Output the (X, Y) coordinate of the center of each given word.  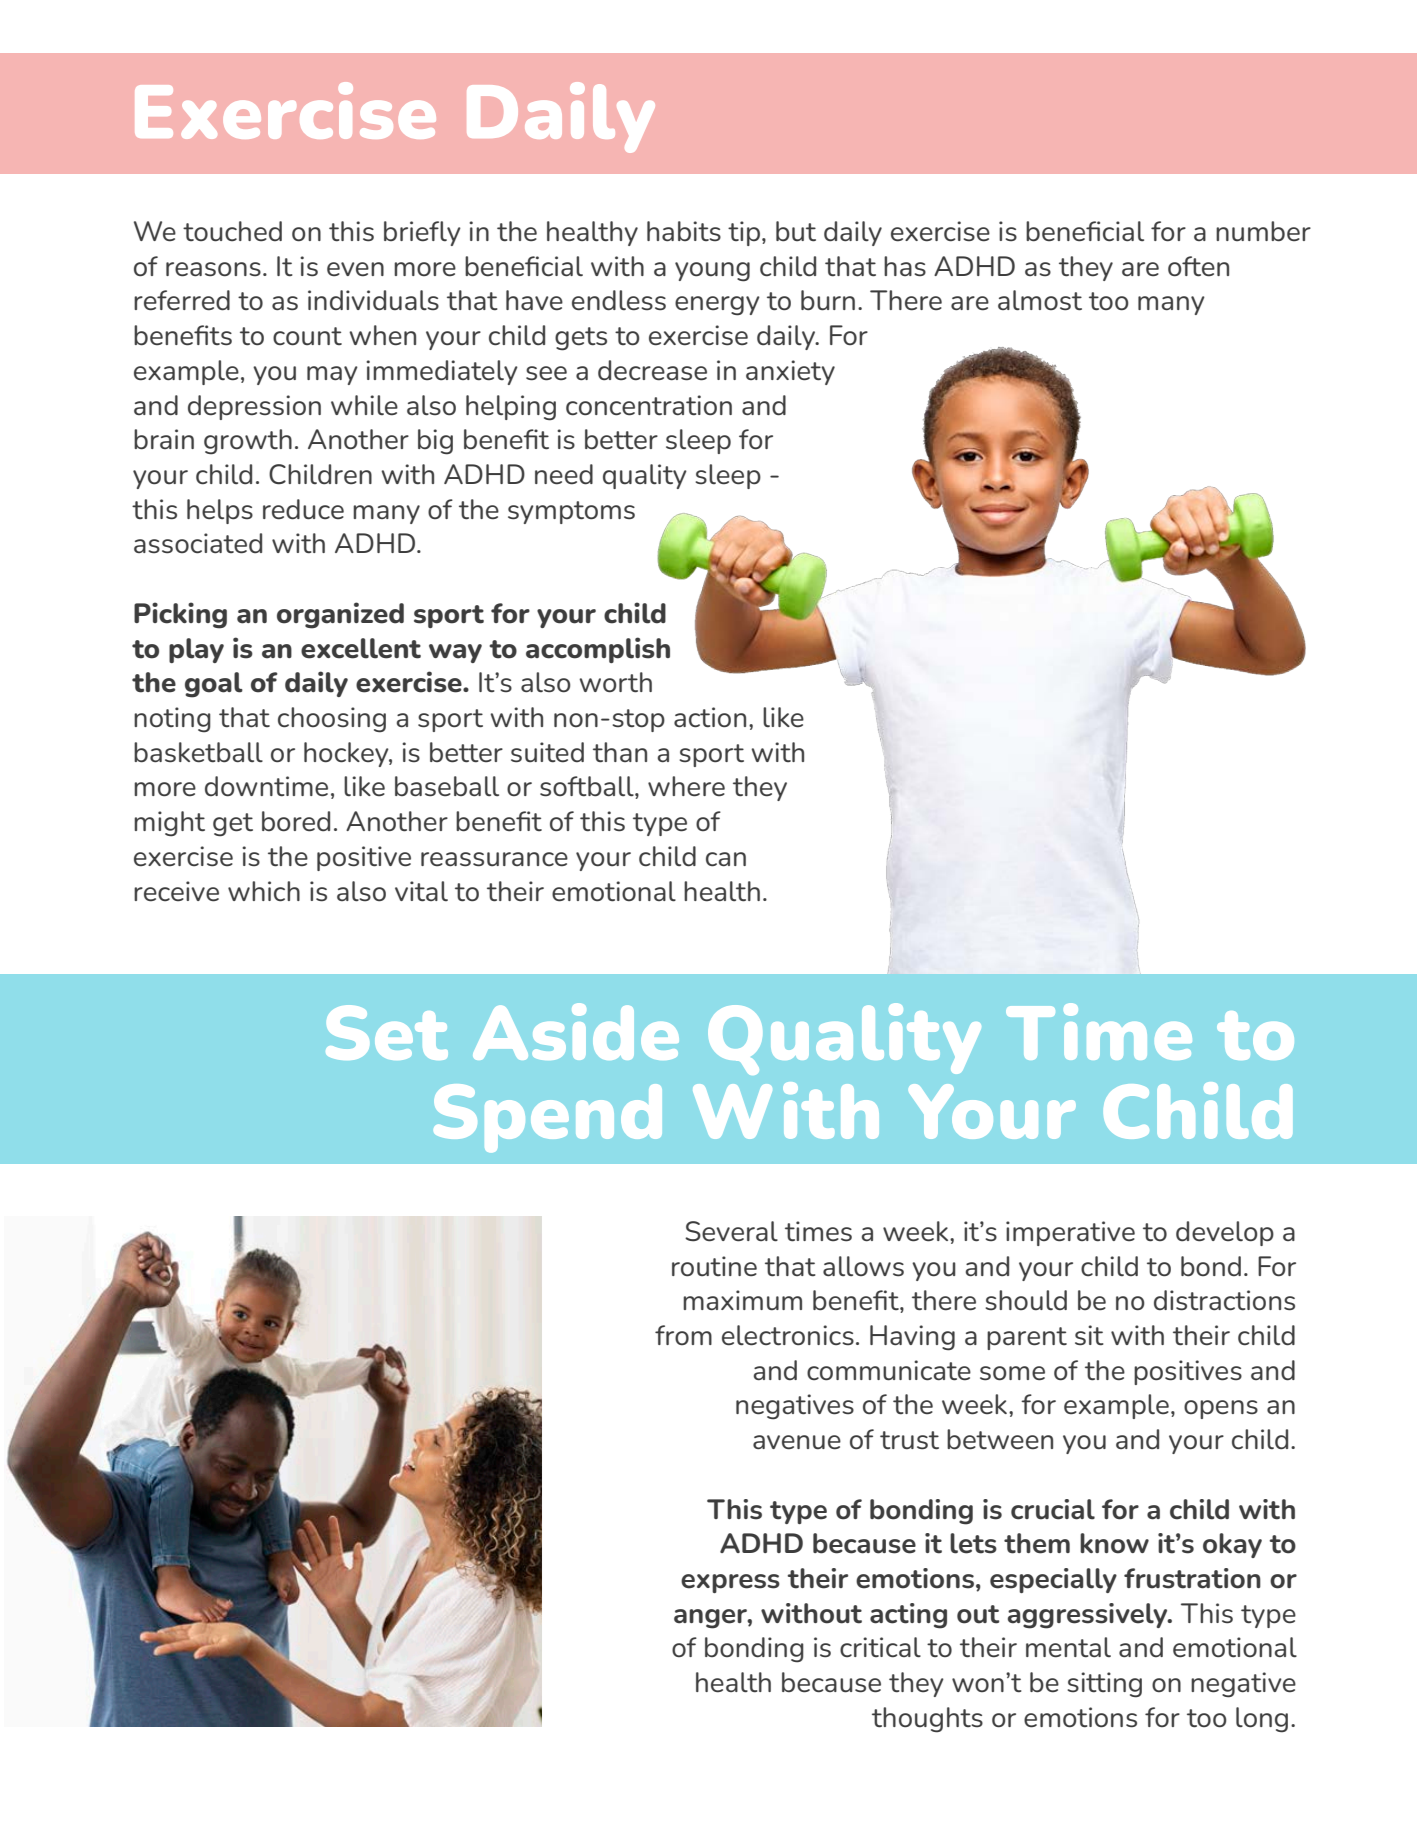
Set (387, 1032)
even (355, 269)
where (686, 786)
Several (731, 1231)
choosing (332, 720)
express (730, 1583)
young (712, 272)
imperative (1070, 1233)
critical (880, 1647)
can (726, 859)
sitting (1104, 1685)
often (1198, 266)
